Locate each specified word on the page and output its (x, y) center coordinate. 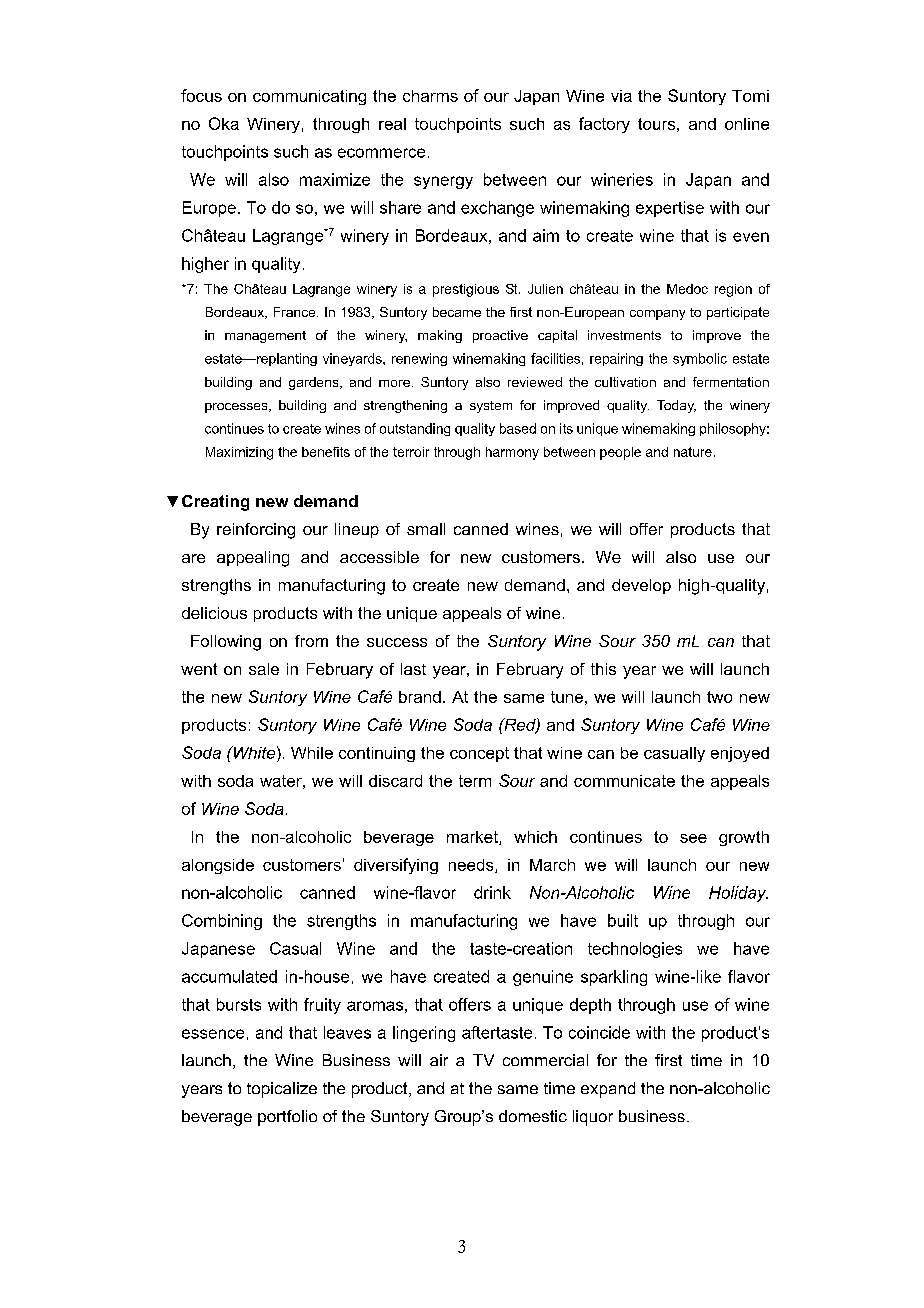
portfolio (287, 1118)
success (397, 642)
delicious (214, 613)
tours (656, 124)
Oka (224, 123)
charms (430, 96)
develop (641, 586)
